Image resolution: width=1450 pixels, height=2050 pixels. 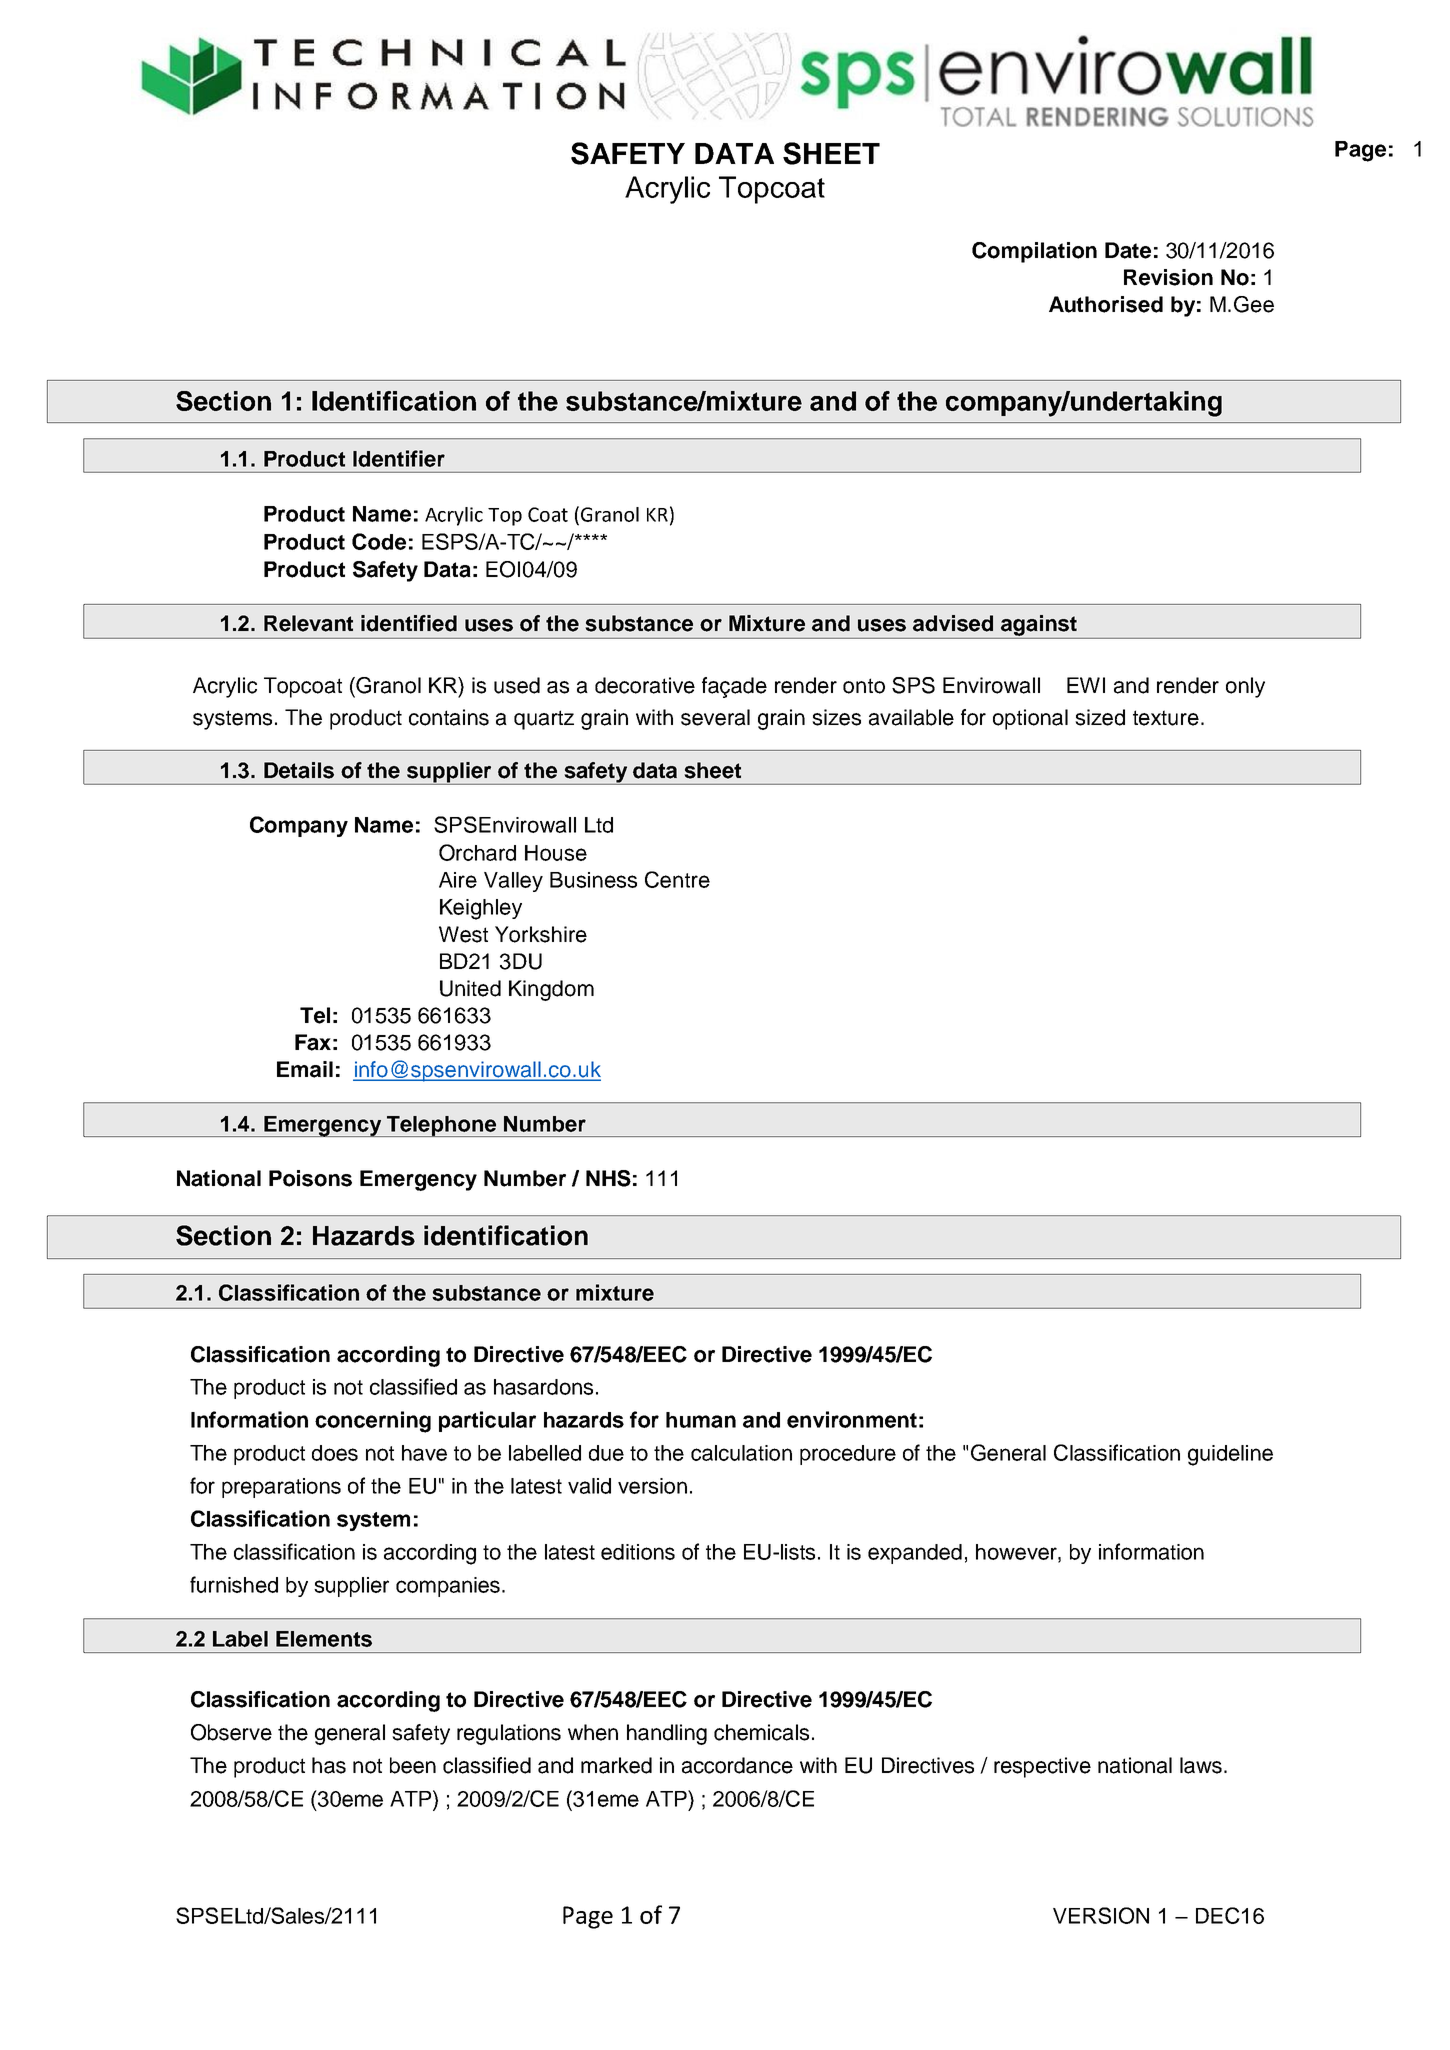 I want to click on Authorised, so click(x=1106, y=304).
